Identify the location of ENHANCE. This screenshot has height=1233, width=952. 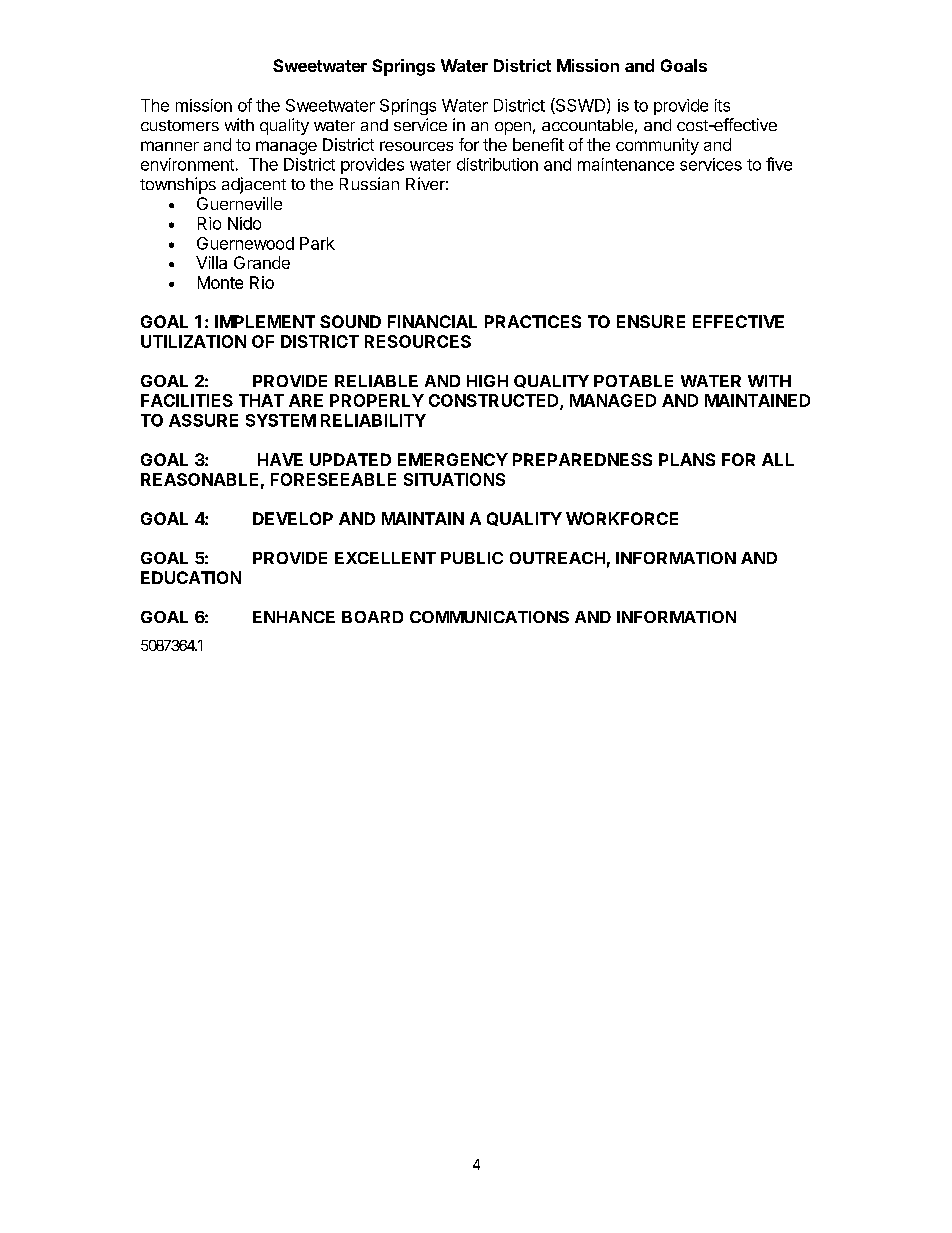
(294, 617).
